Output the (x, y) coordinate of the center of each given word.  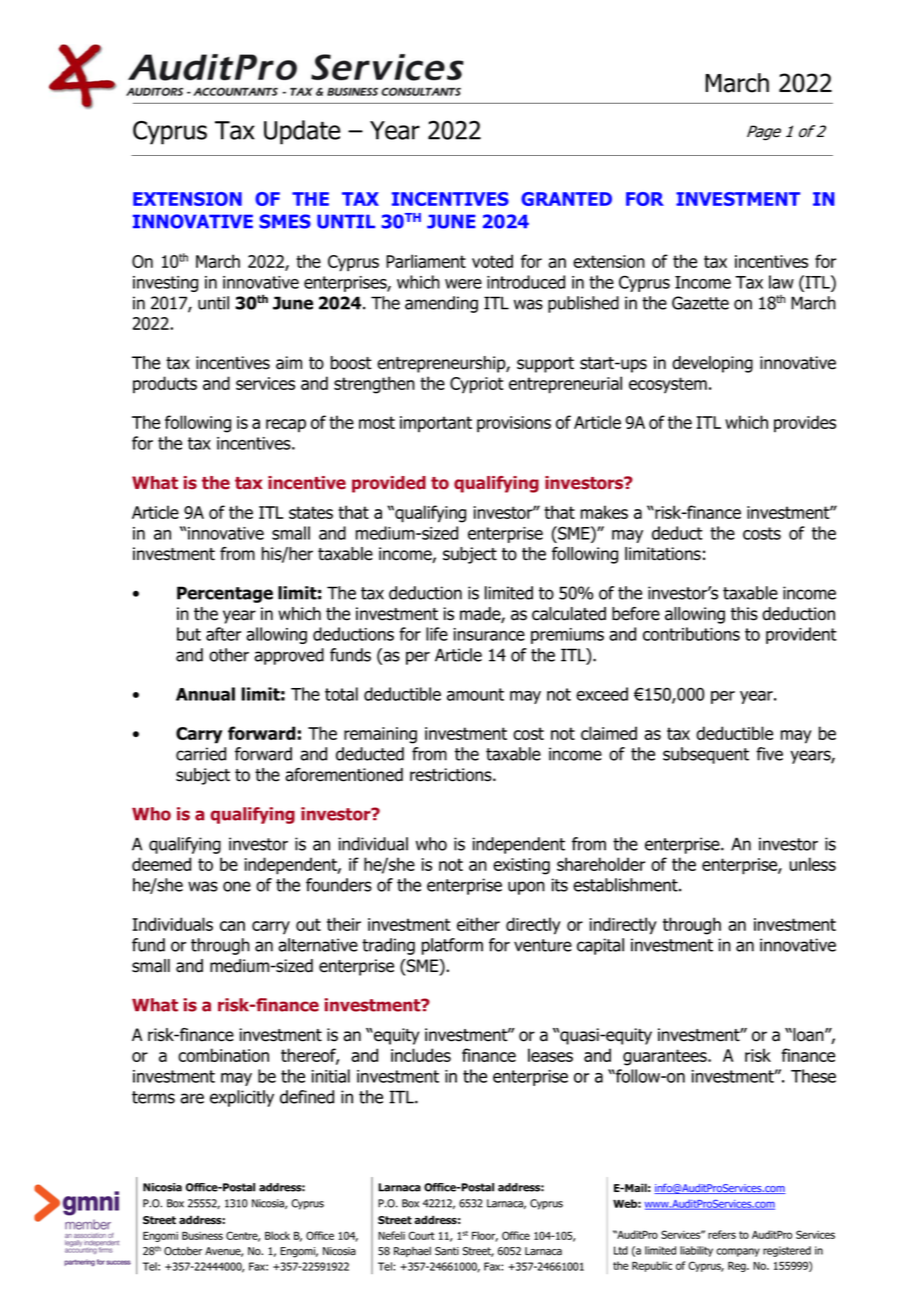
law (781, 282)
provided (389, 484)
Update (302, 132)
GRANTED (566, 199)
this (744, 614)
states (311, 512)
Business (202, 1235)
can (232, 926)
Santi (447, 1251)
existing (521, 866)
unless (812, 864)
